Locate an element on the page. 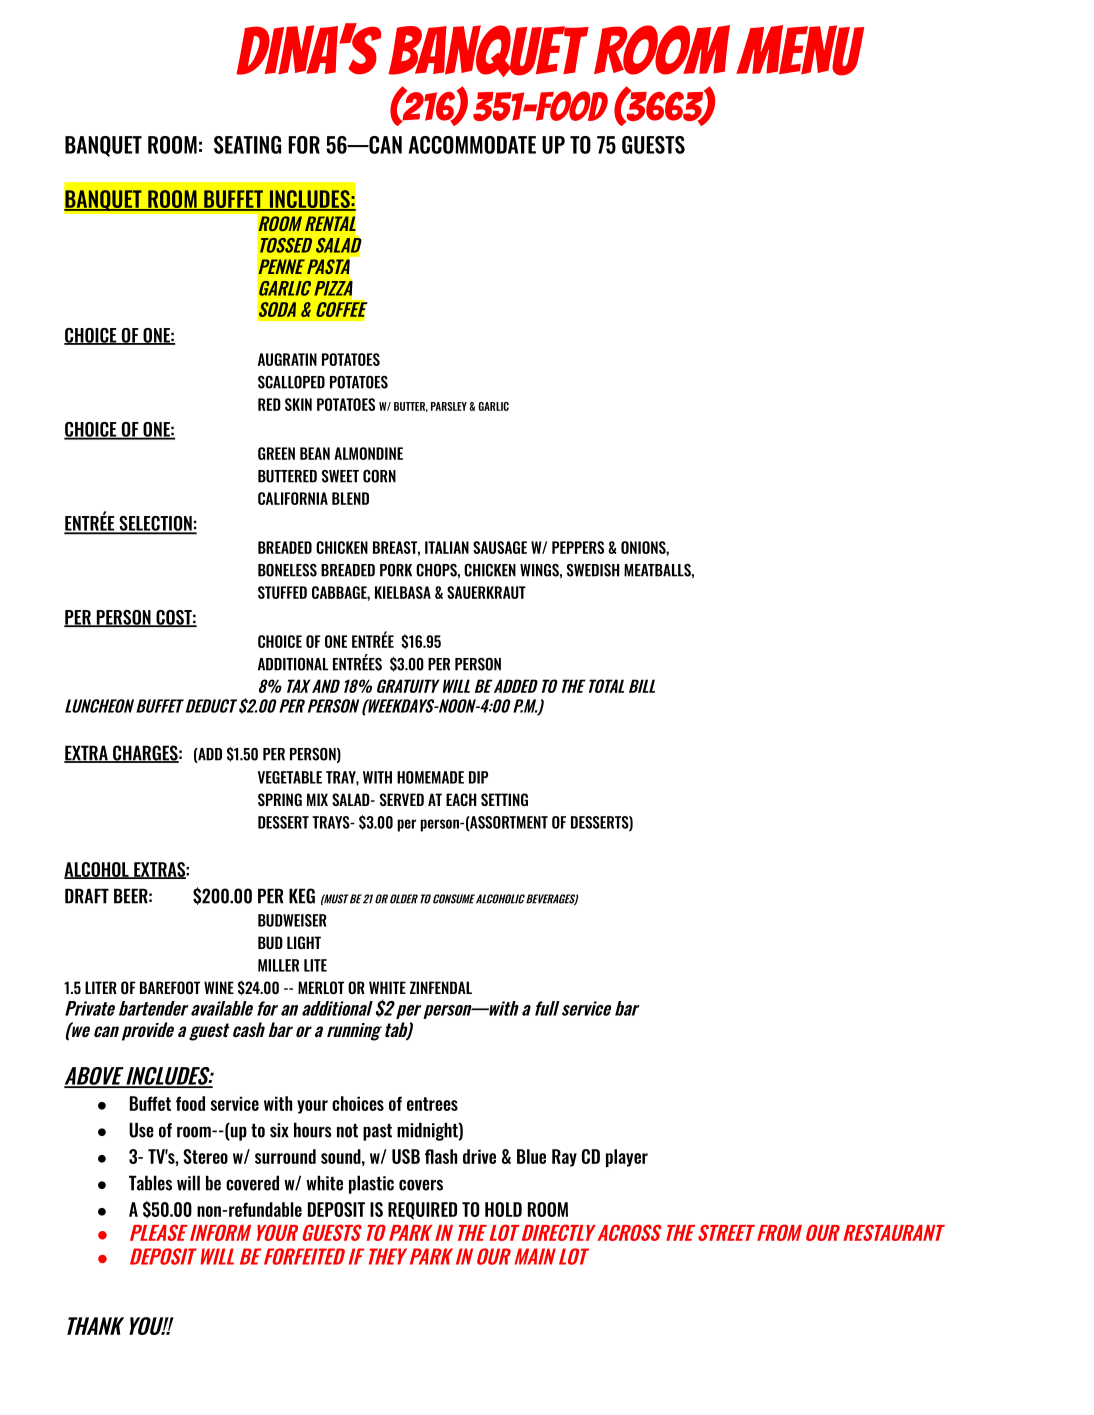  SEATING is located at coordinates (247, 145).
